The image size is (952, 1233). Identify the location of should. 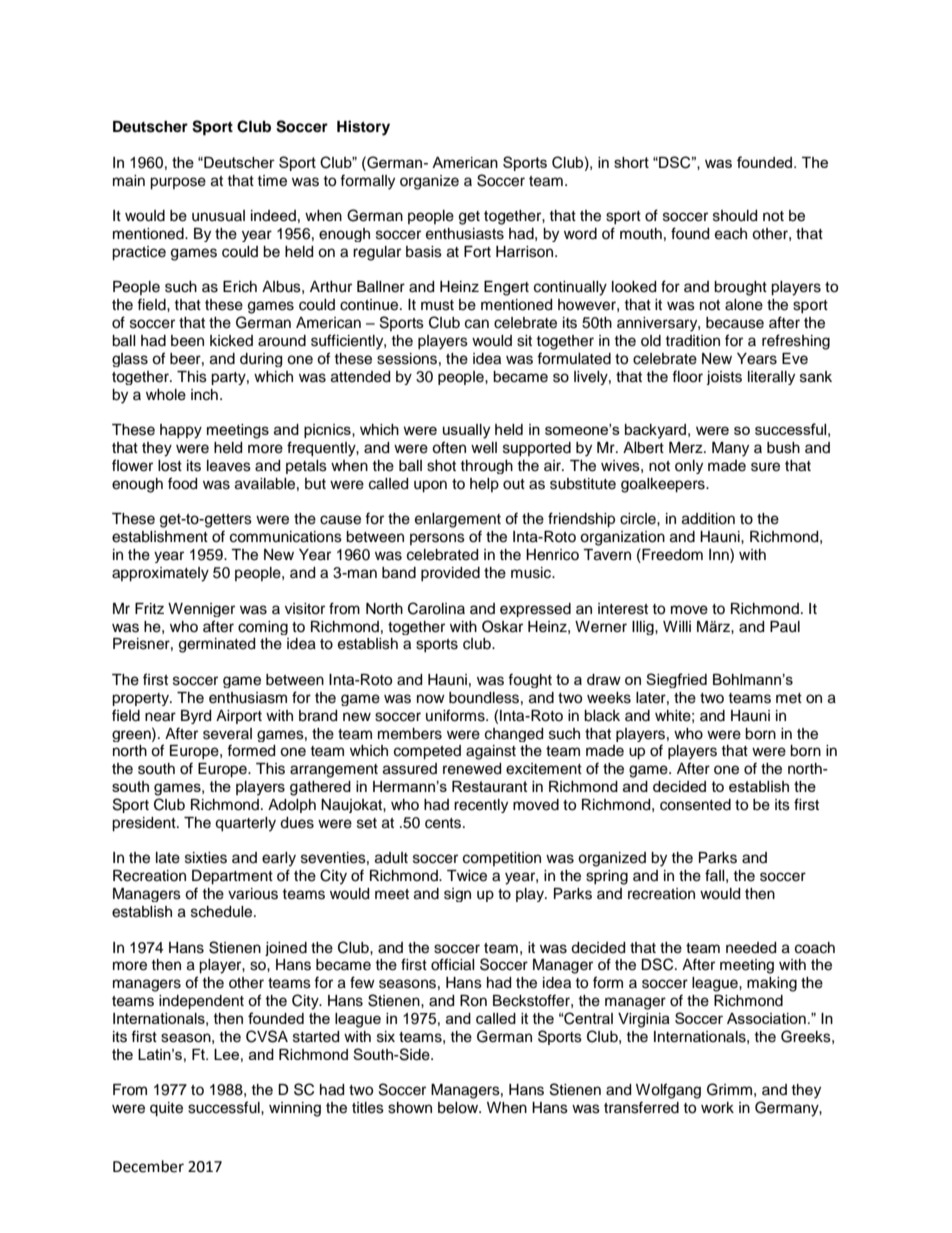
(735, 216).
